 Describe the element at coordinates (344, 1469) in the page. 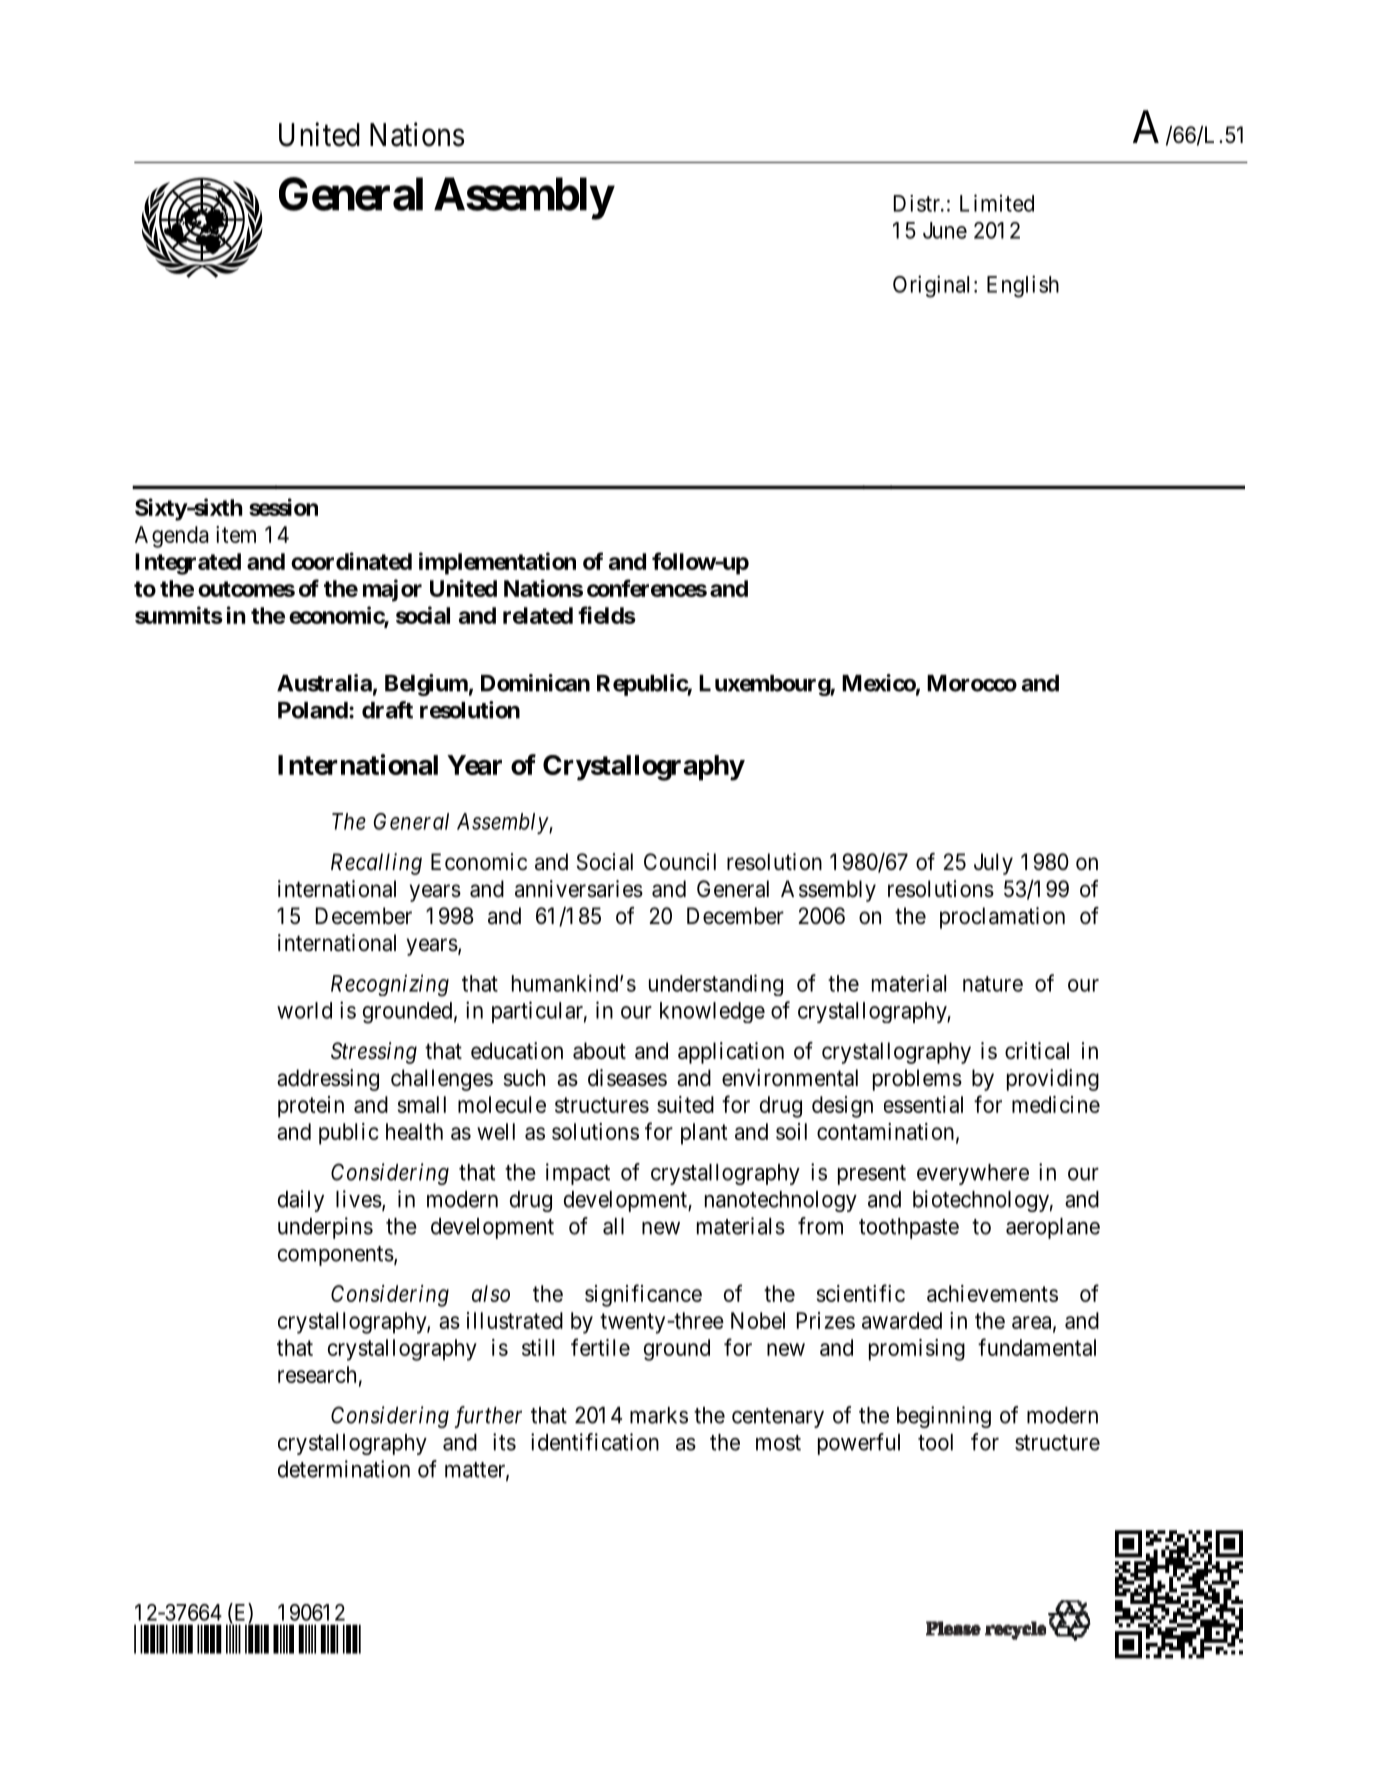

I see `determination` at that location.
